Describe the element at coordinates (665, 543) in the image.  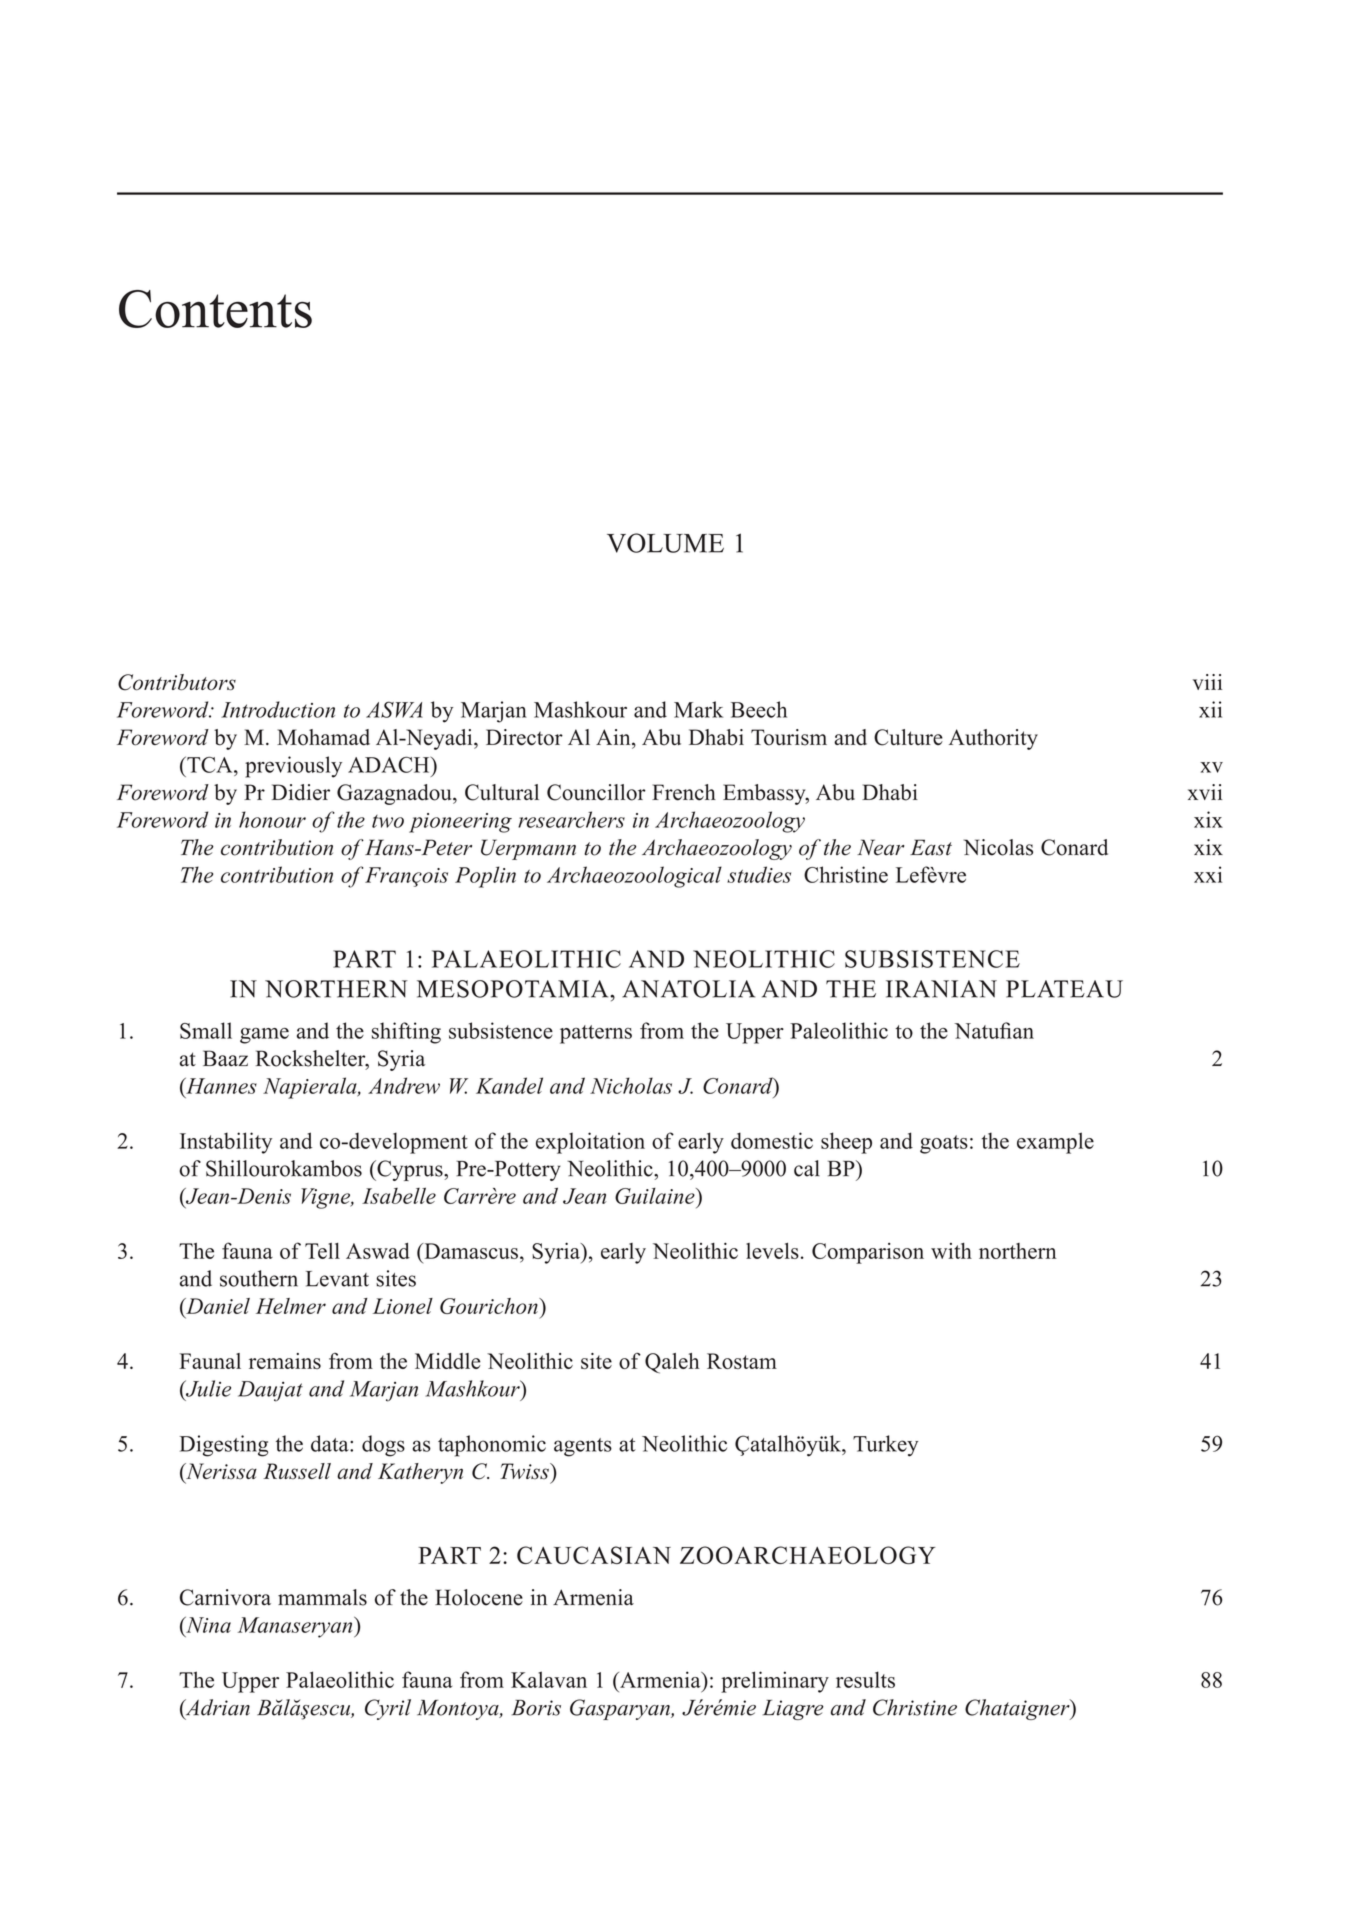
I see `VOLUME` at that location.
